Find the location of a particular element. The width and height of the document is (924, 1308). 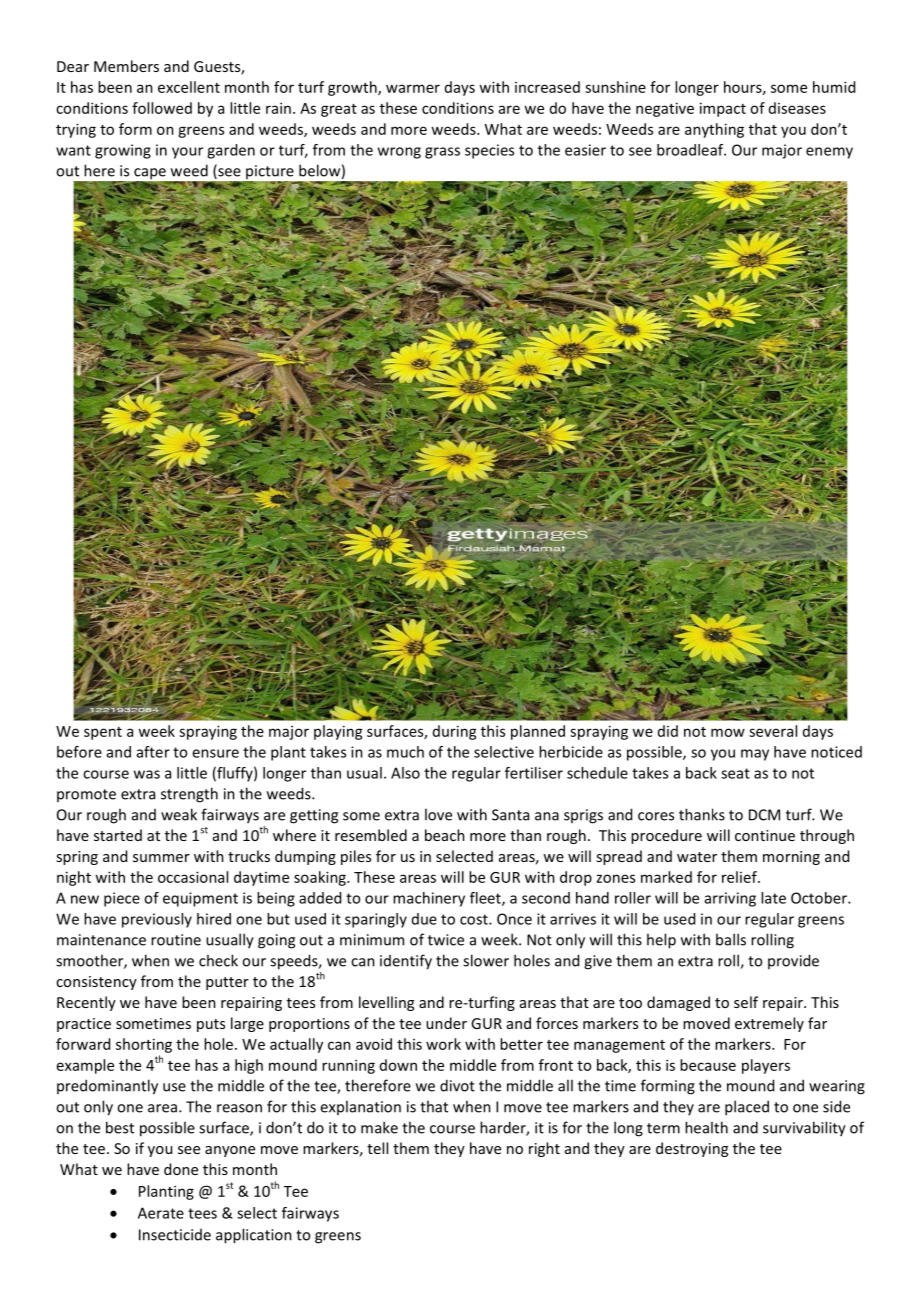

warmer is located at coordinates (413, 88).
